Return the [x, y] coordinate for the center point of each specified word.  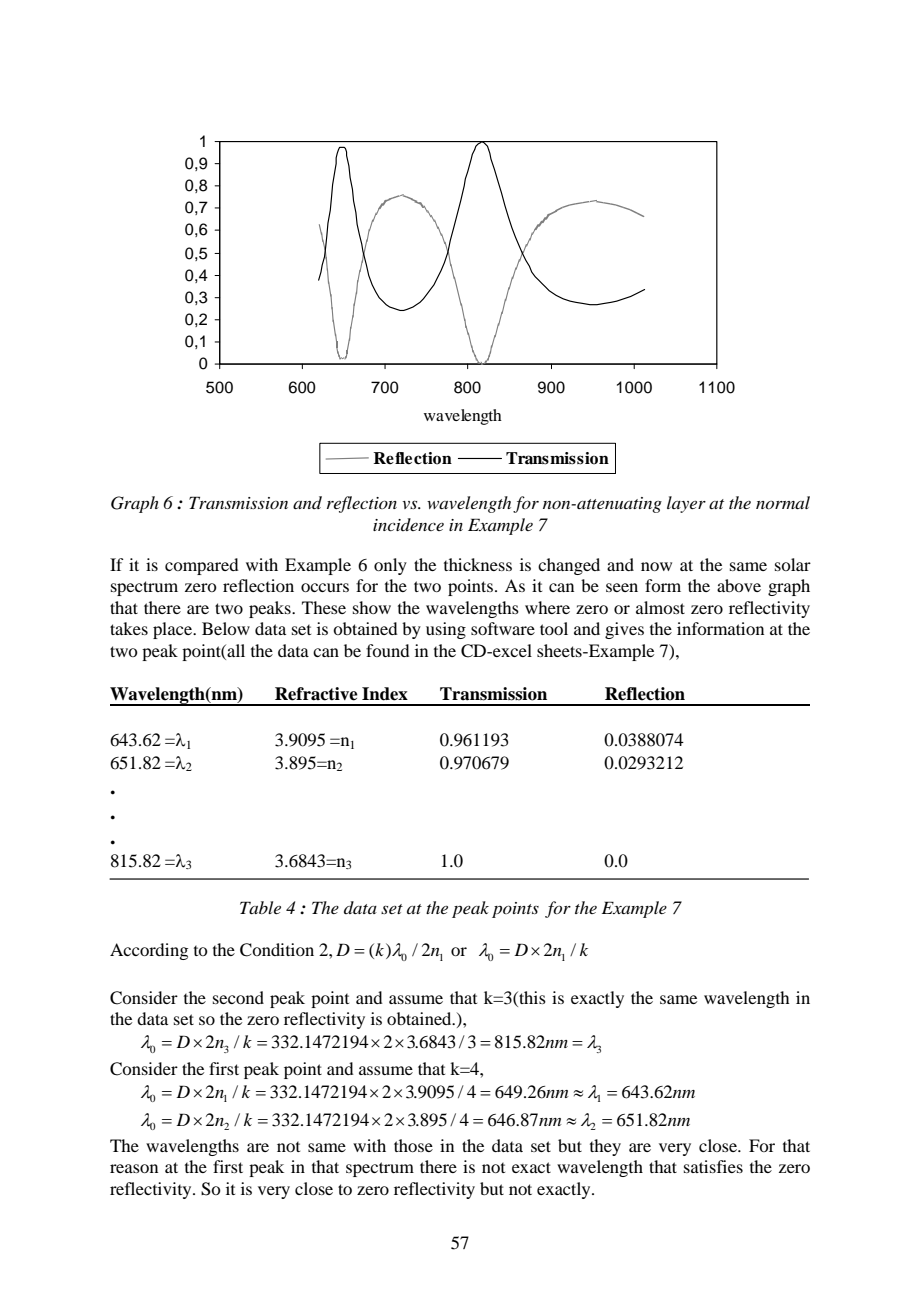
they [605, 1147]
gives [624, 630]
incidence [408, 524]
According [149, 951]
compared [202, 566]
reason [134, 1168]
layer [686, 504]
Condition [277, 950]
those [413, 1145]
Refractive [316, 694]
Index [385, 694]
